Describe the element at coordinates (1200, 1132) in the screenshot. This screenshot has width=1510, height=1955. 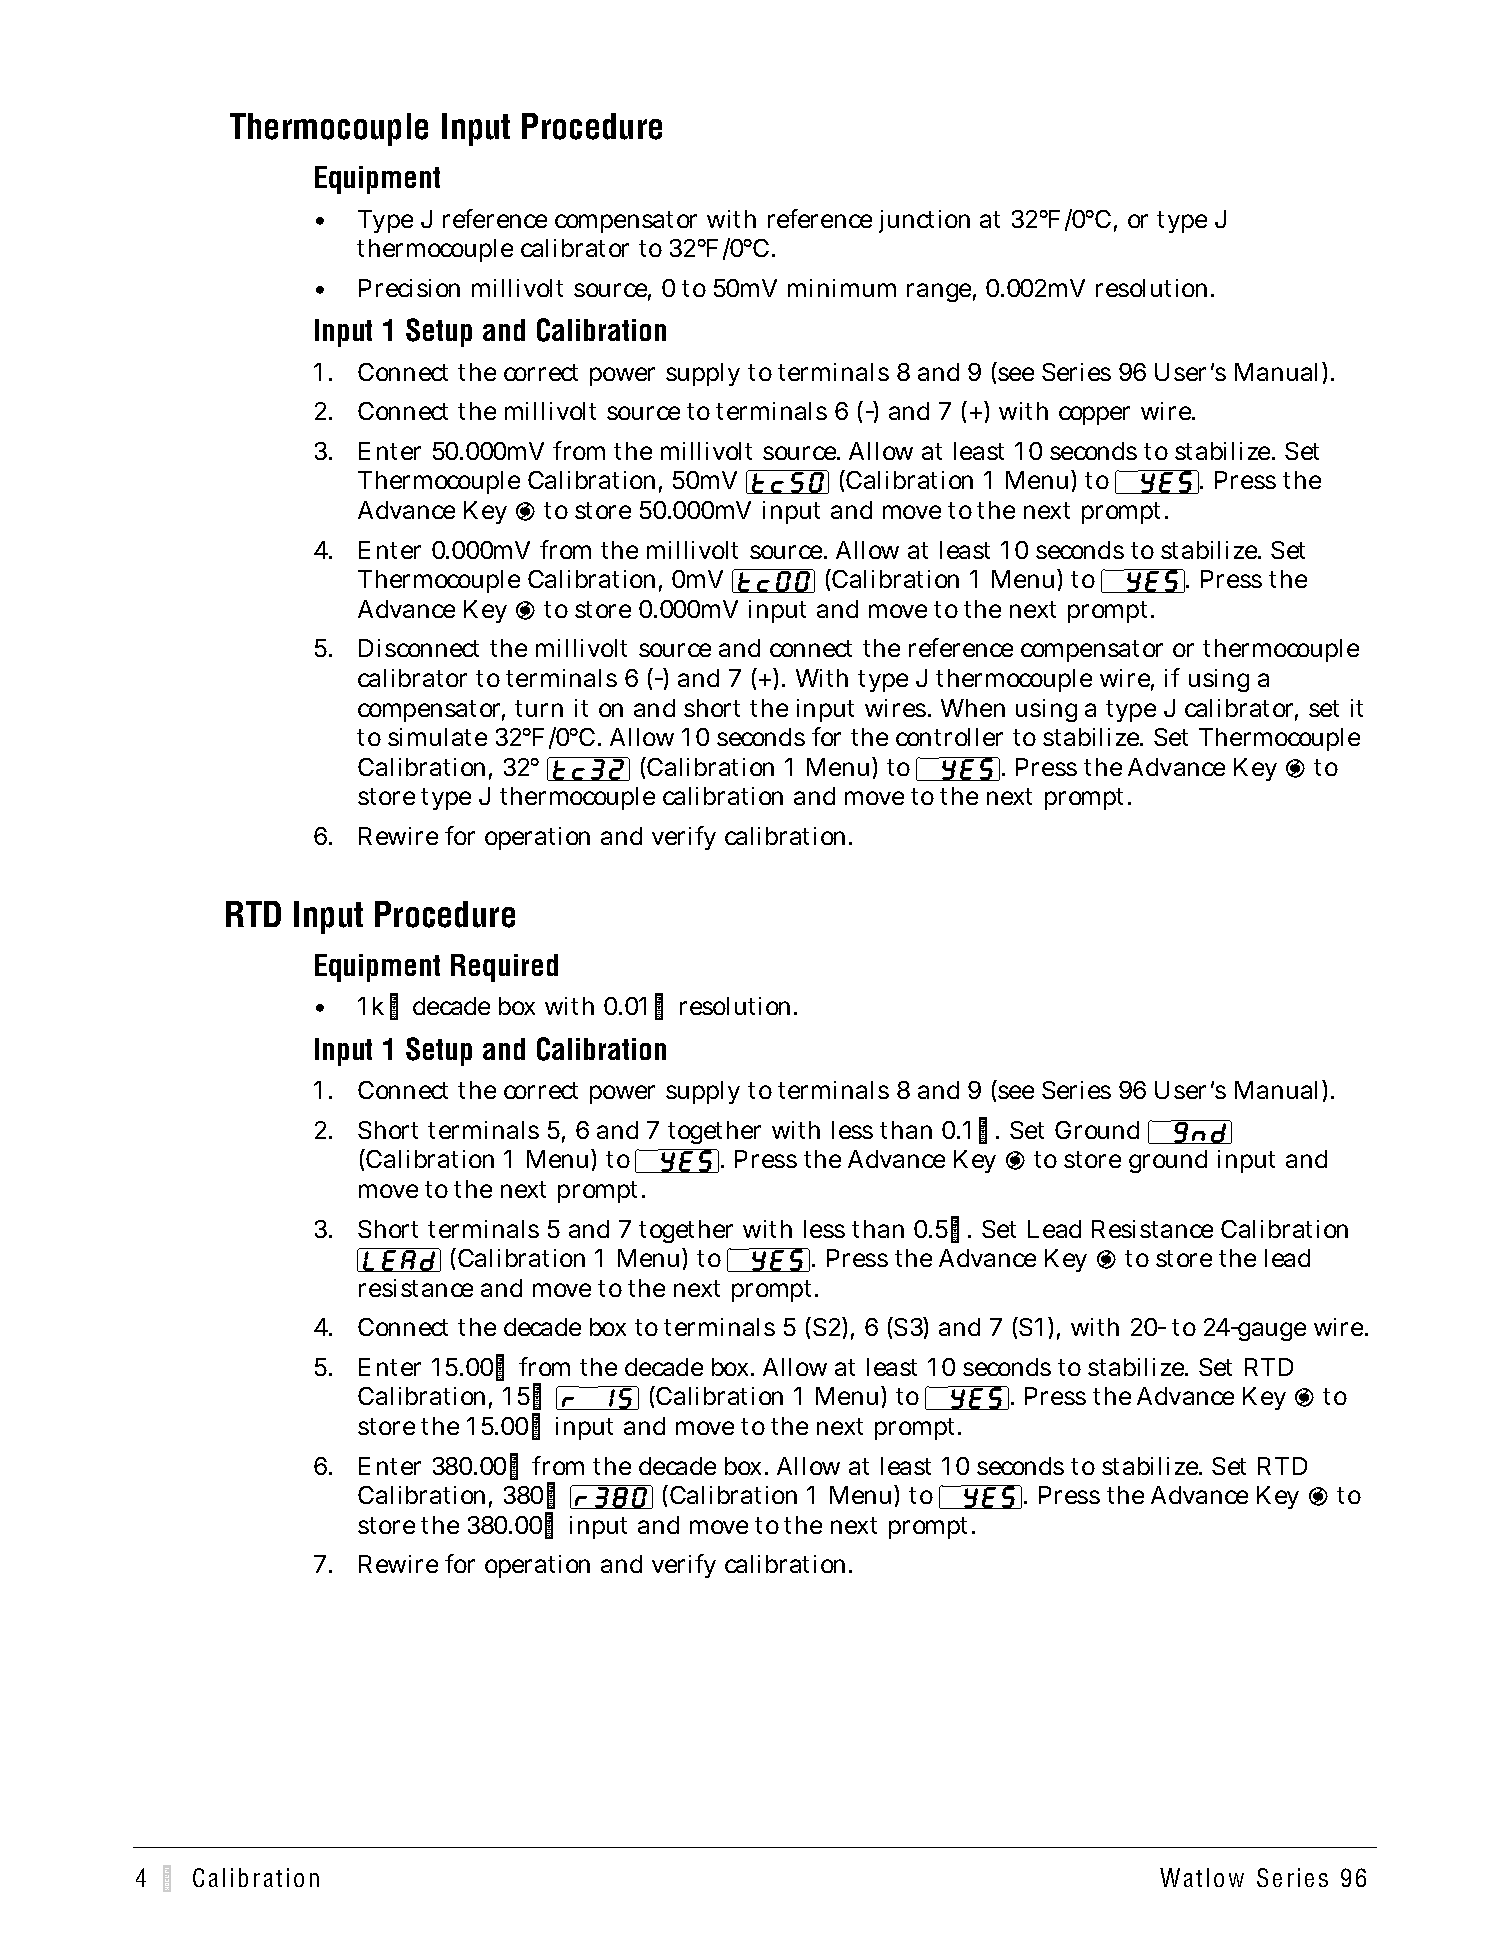
I see `gnd` at that location.
